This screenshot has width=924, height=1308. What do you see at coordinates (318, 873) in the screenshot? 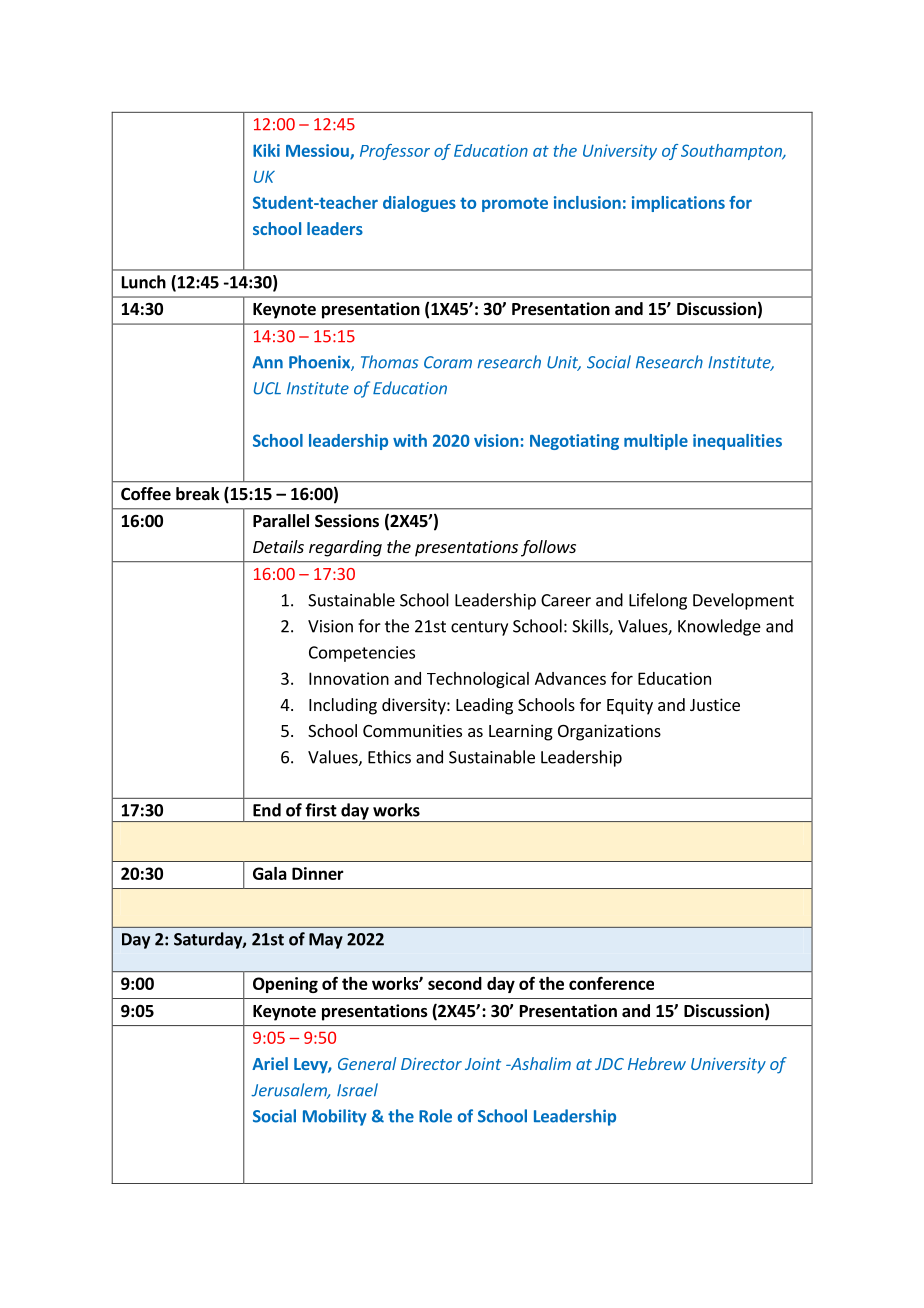
I see `Dinner` at bounding box center [318, 873].
